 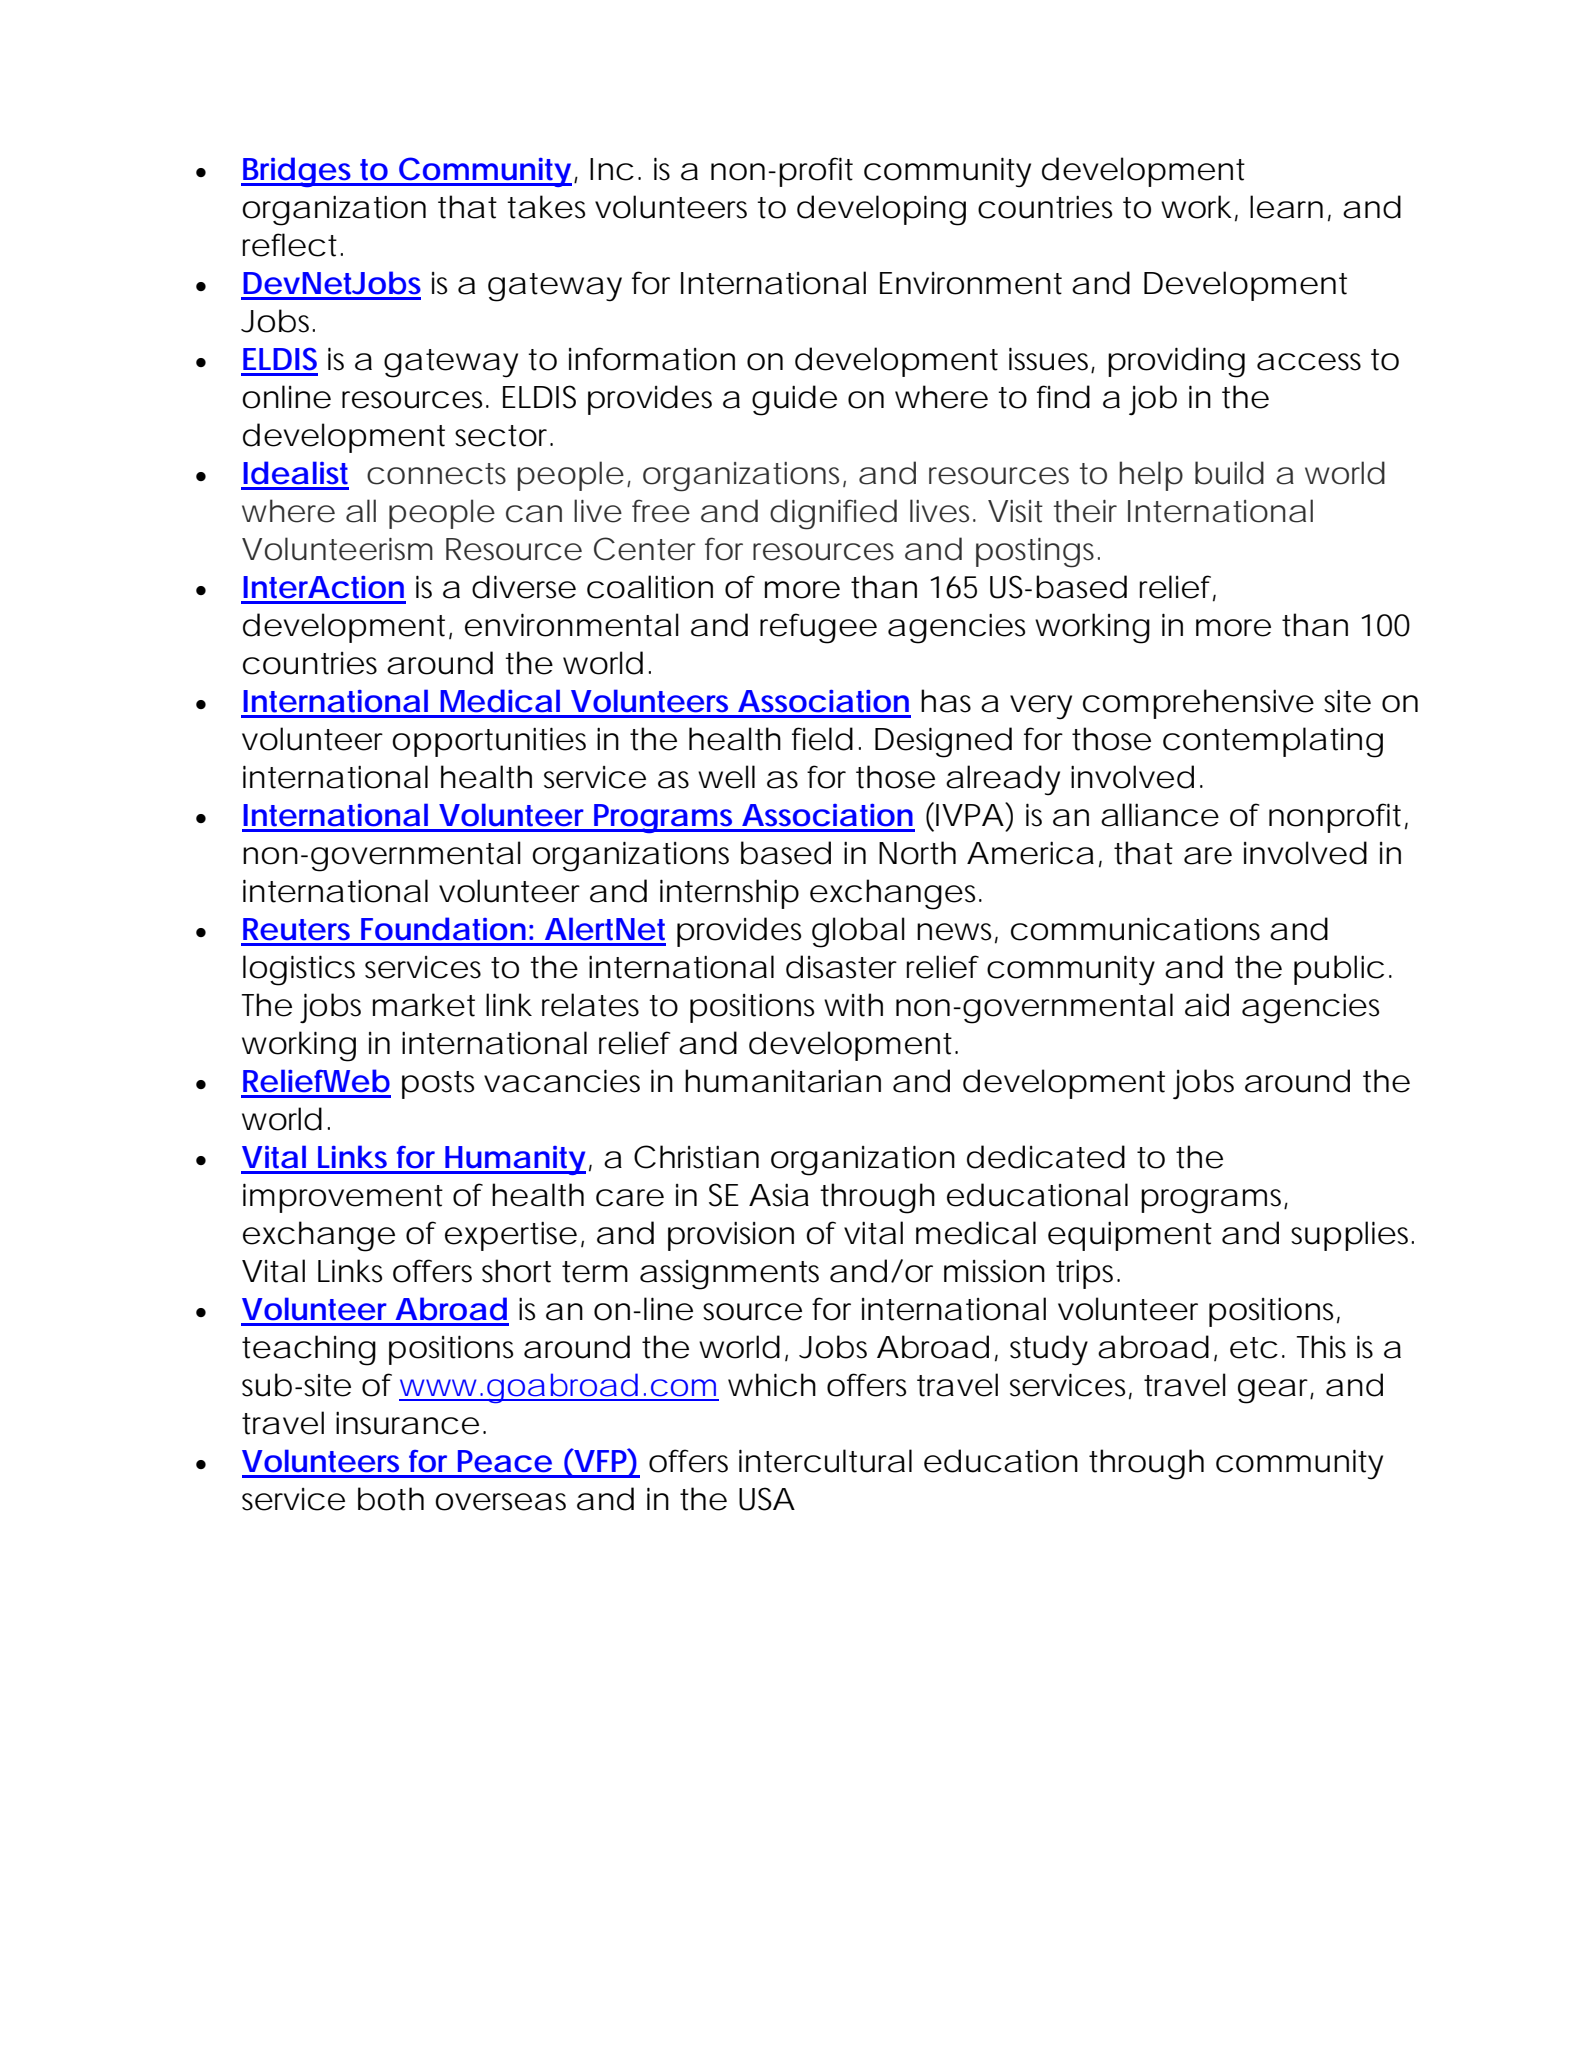 I want to click on equipment, so click(x=1130, y=1236).
